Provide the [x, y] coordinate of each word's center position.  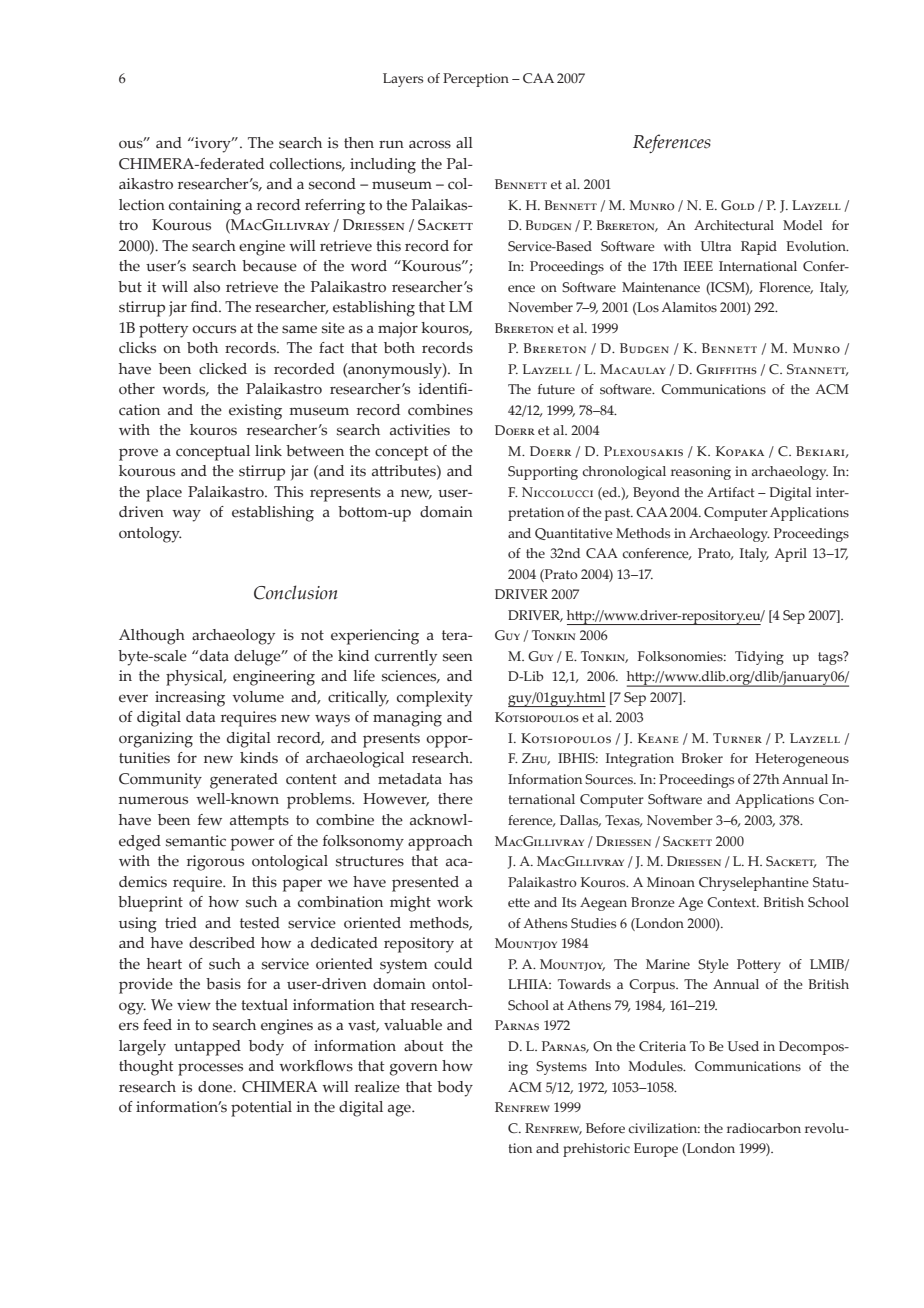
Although [152, 637]
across [430, 144]
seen [458, 657]
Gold [737, 205]
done [216, 1087]
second [332, 184]
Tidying [759, 658]
